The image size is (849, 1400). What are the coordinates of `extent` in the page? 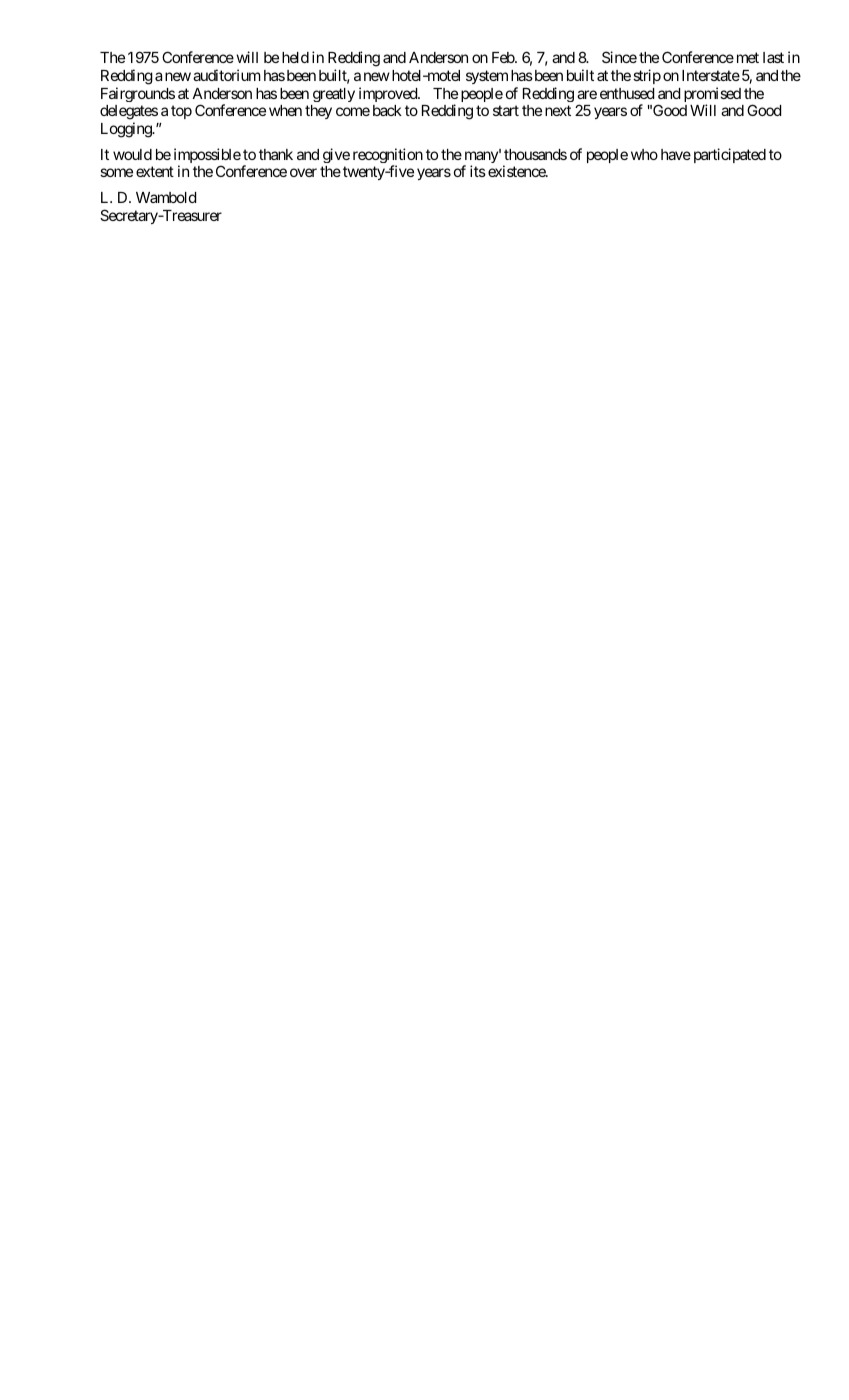 It's located at (155, 171).
